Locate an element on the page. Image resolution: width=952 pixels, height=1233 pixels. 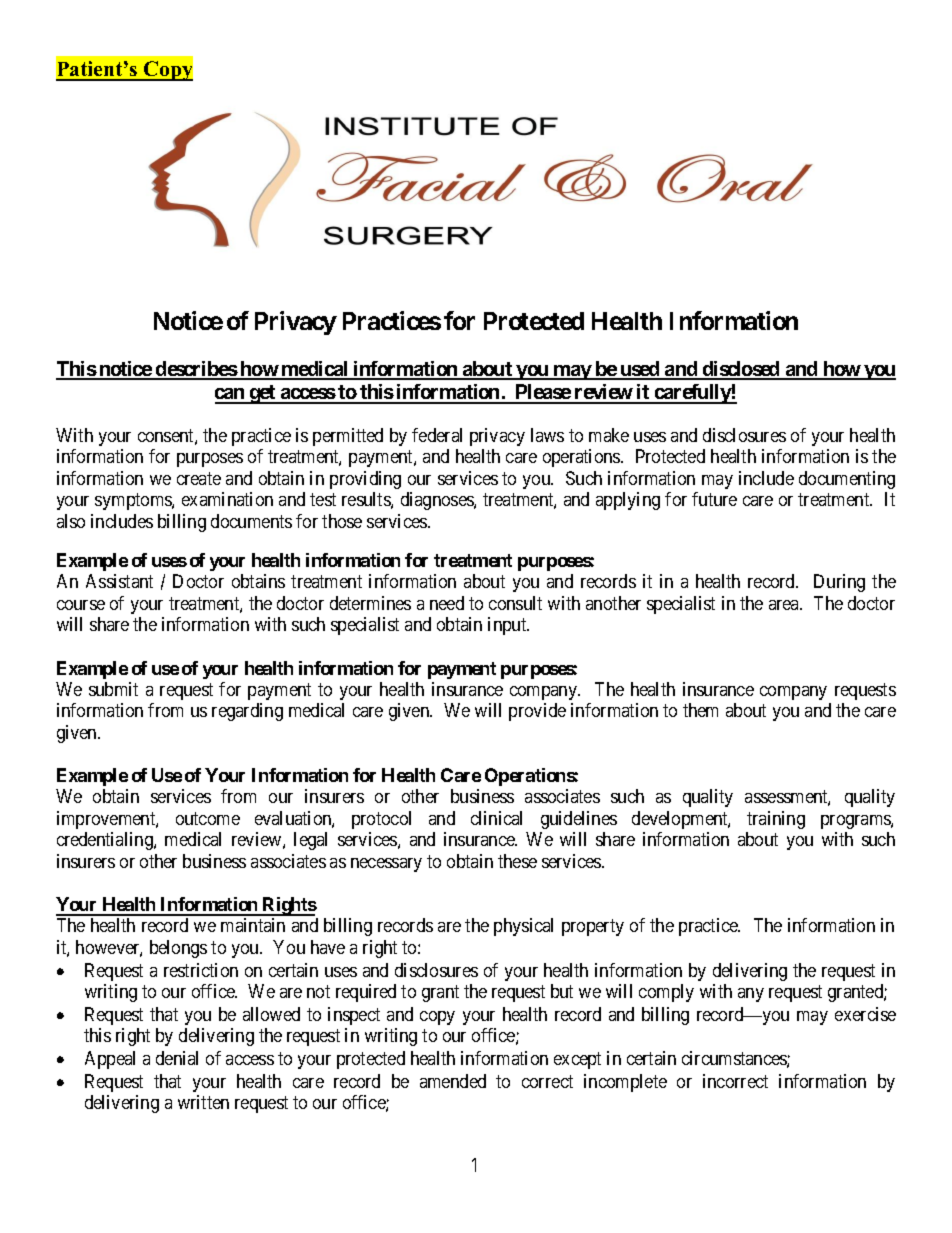
get is located at coordinates (263, 394).
